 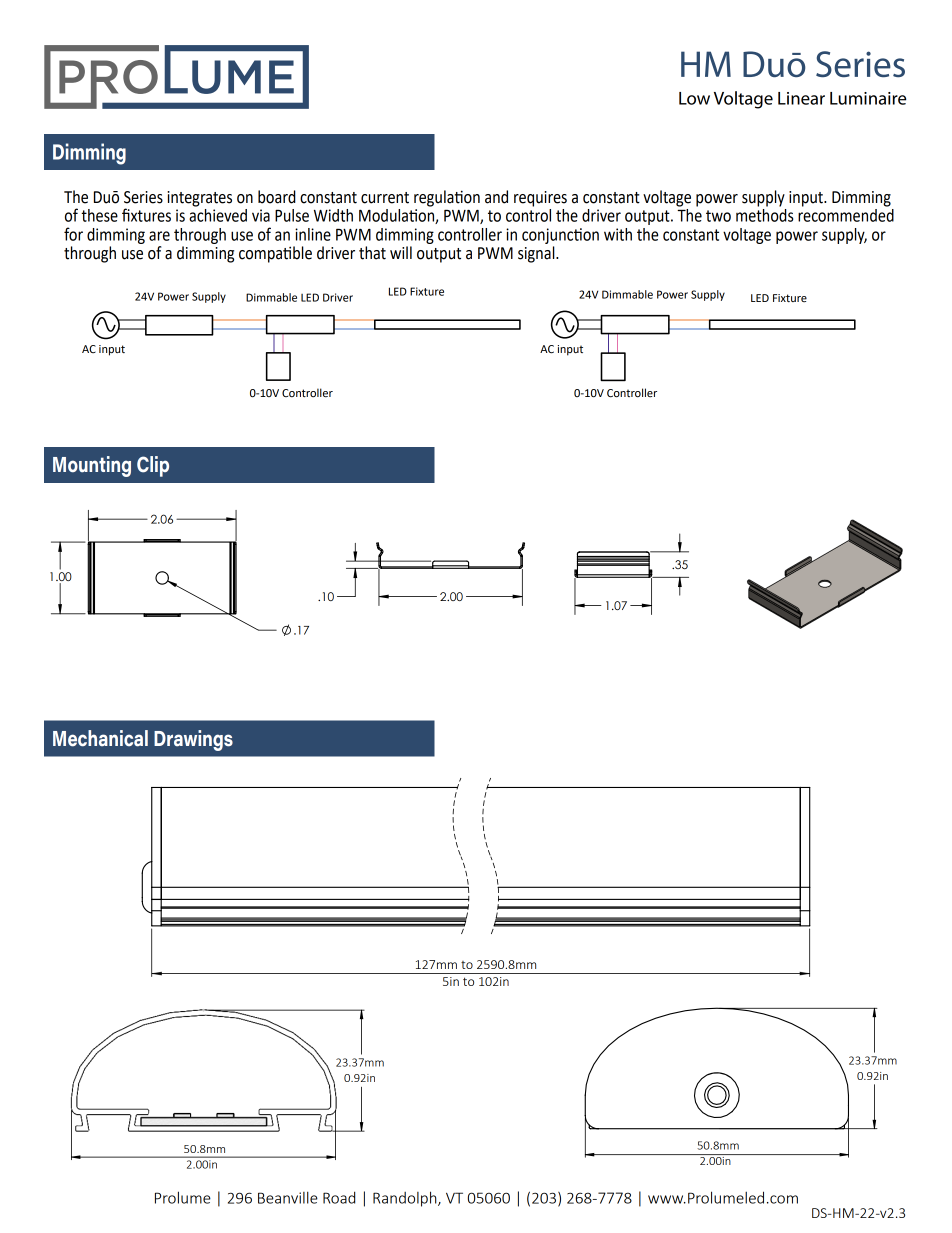 I want to click on with, so click(x=618, y=234).
